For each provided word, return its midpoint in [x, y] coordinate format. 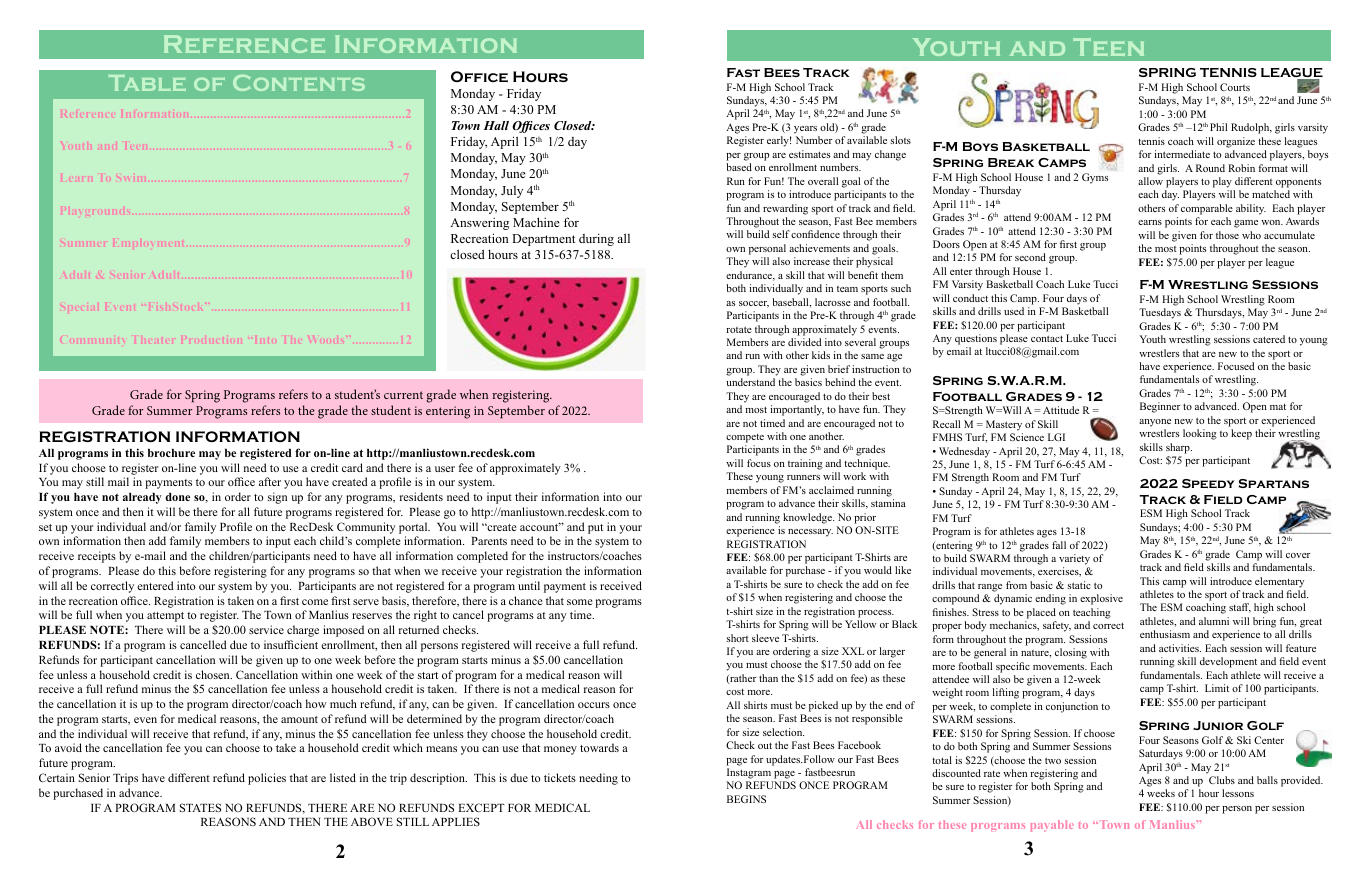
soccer [754, 304]
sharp [1179, 448]
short [738, 638]
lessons [1238, 793]
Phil [1218, 127]
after [270, 481]
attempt [165, 617]
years [805, 130]
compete [745, 438]
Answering [479, 224]
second [1030, 257]
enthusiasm [1165, 634]
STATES [200, 807]
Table [147, 83]
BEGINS [746, 799]
